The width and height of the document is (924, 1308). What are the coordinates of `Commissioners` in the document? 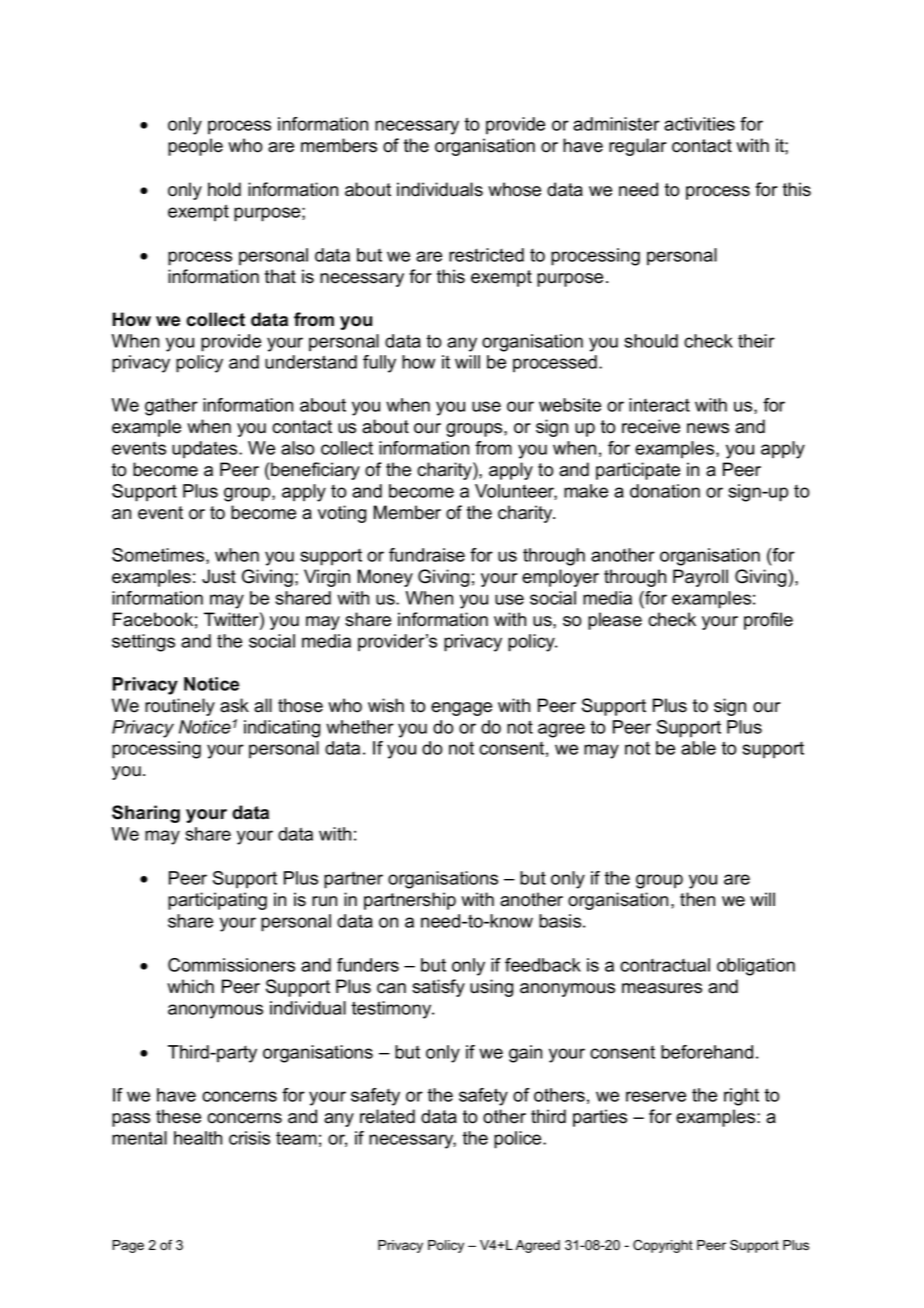 It's located at (231, 965).
